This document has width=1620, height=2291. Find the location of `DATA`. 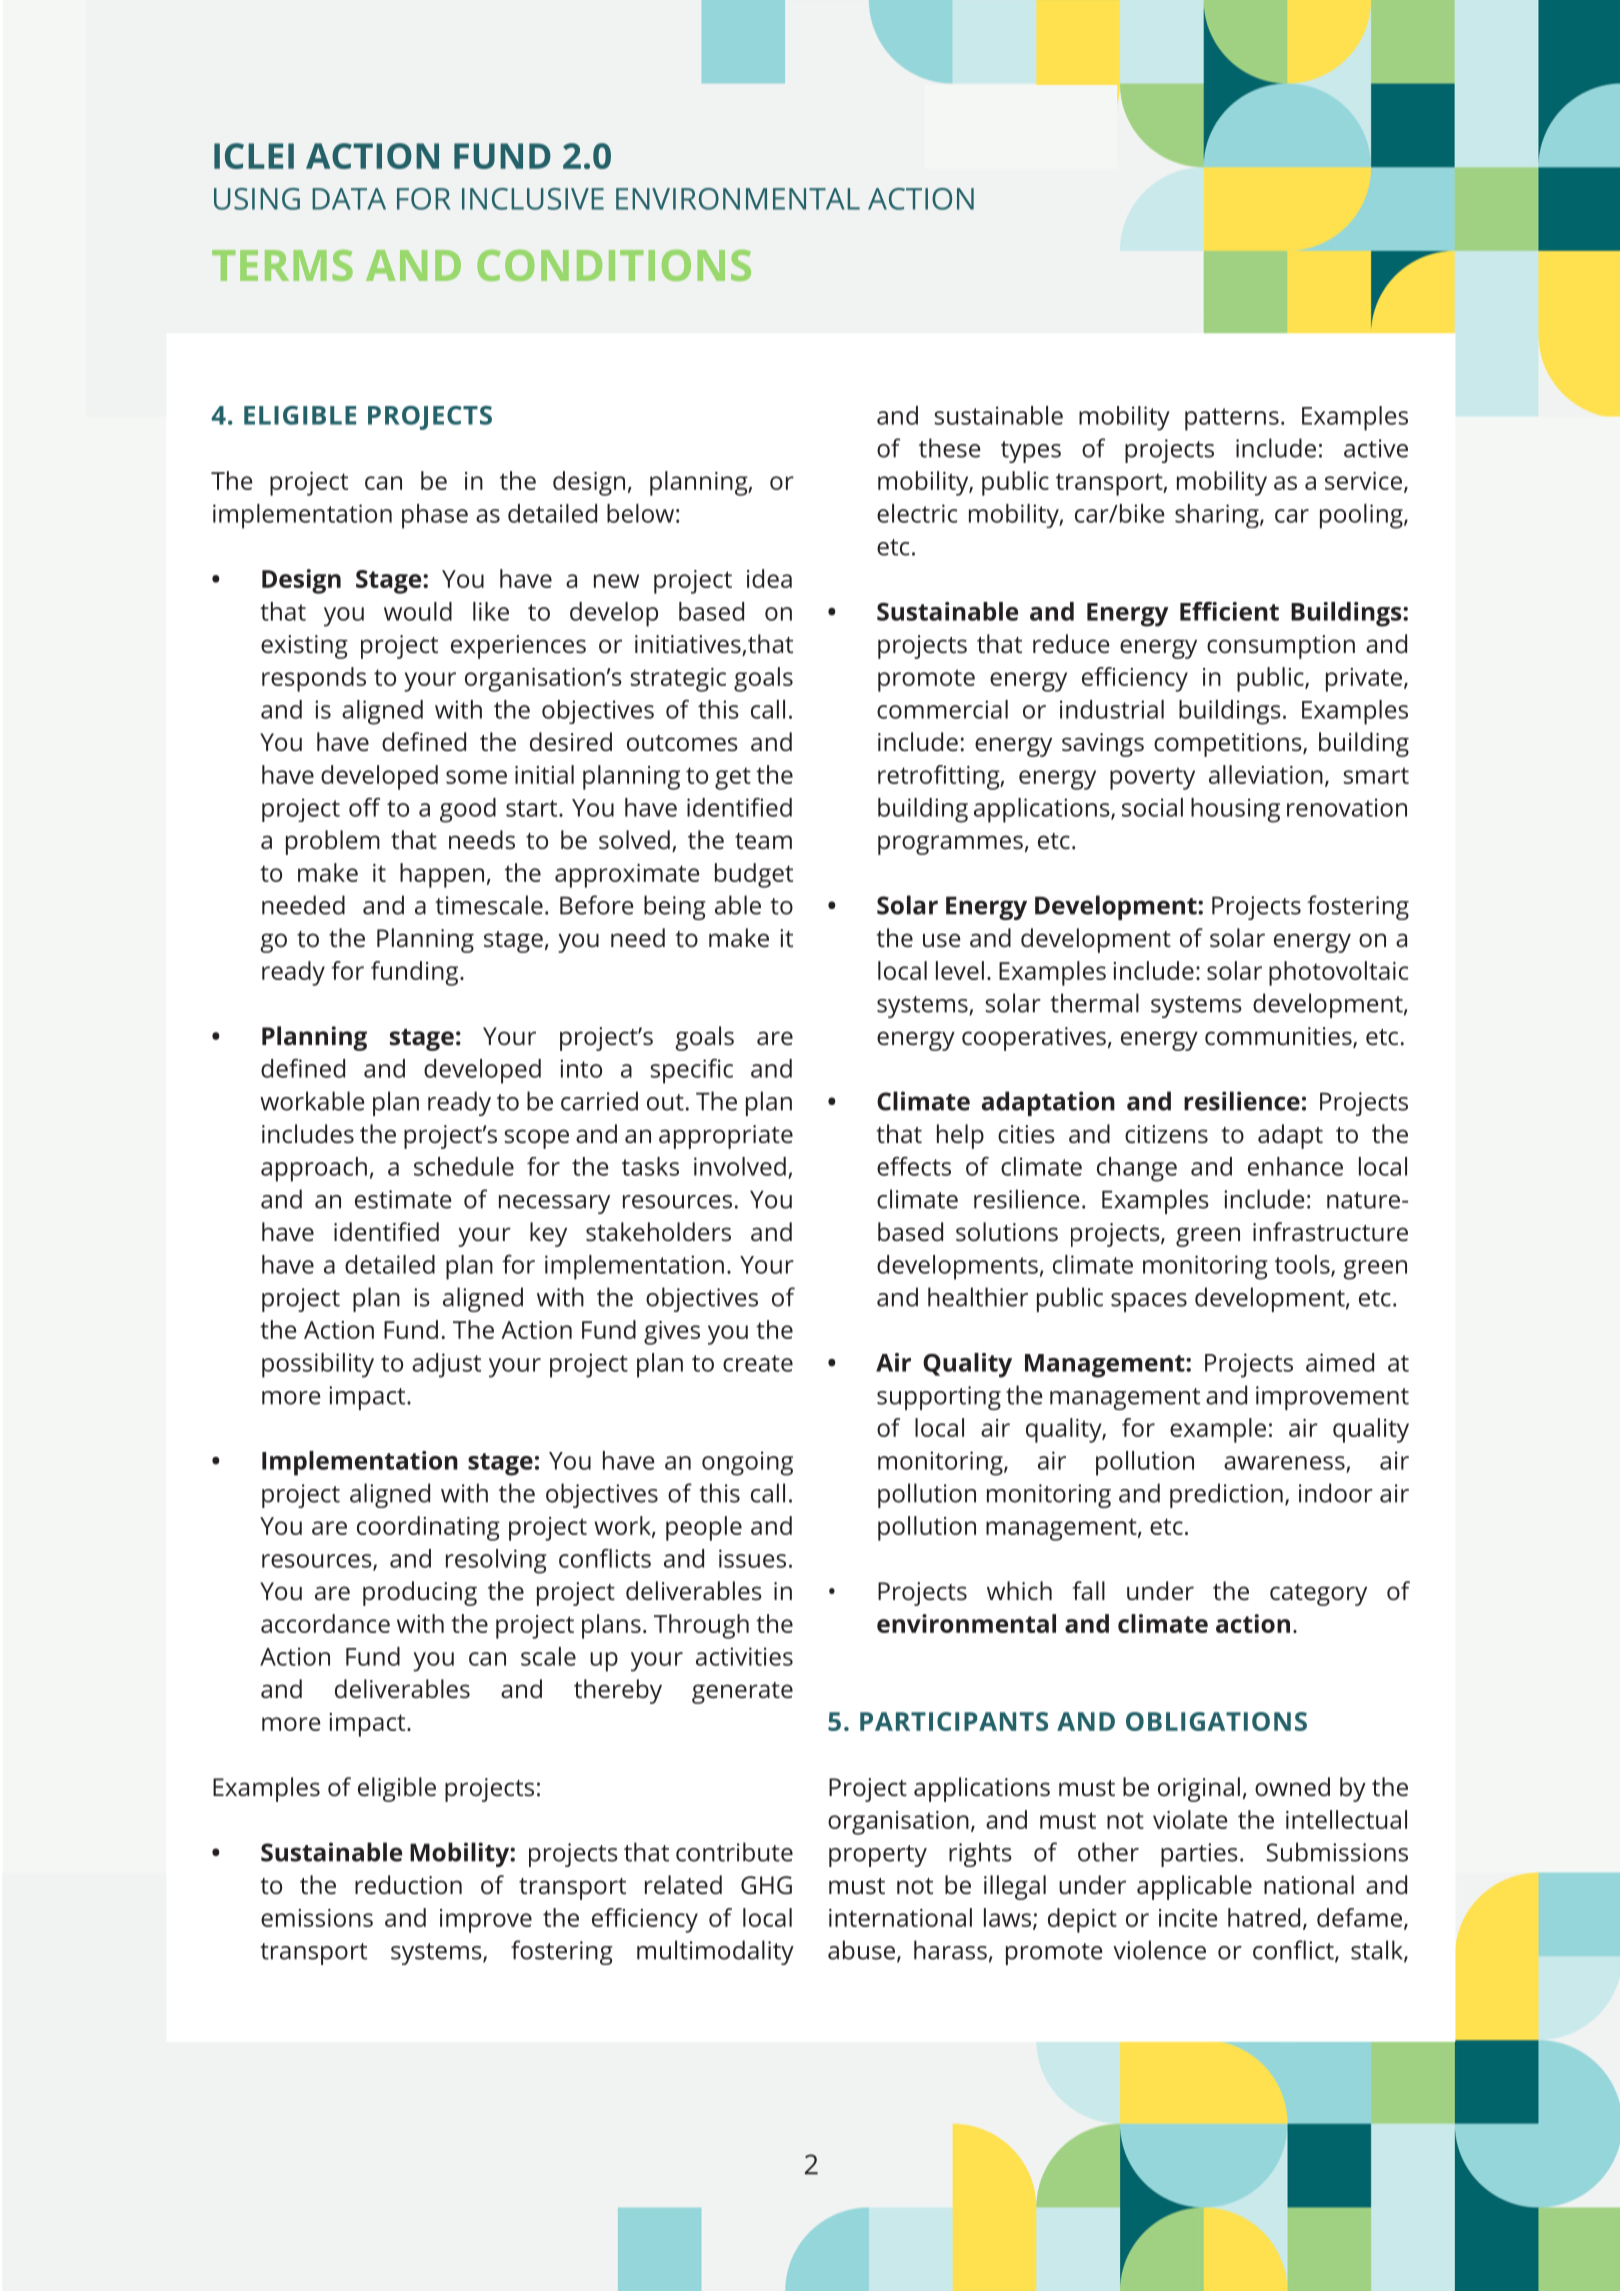

DATA is located at coordinates (349, 199).
